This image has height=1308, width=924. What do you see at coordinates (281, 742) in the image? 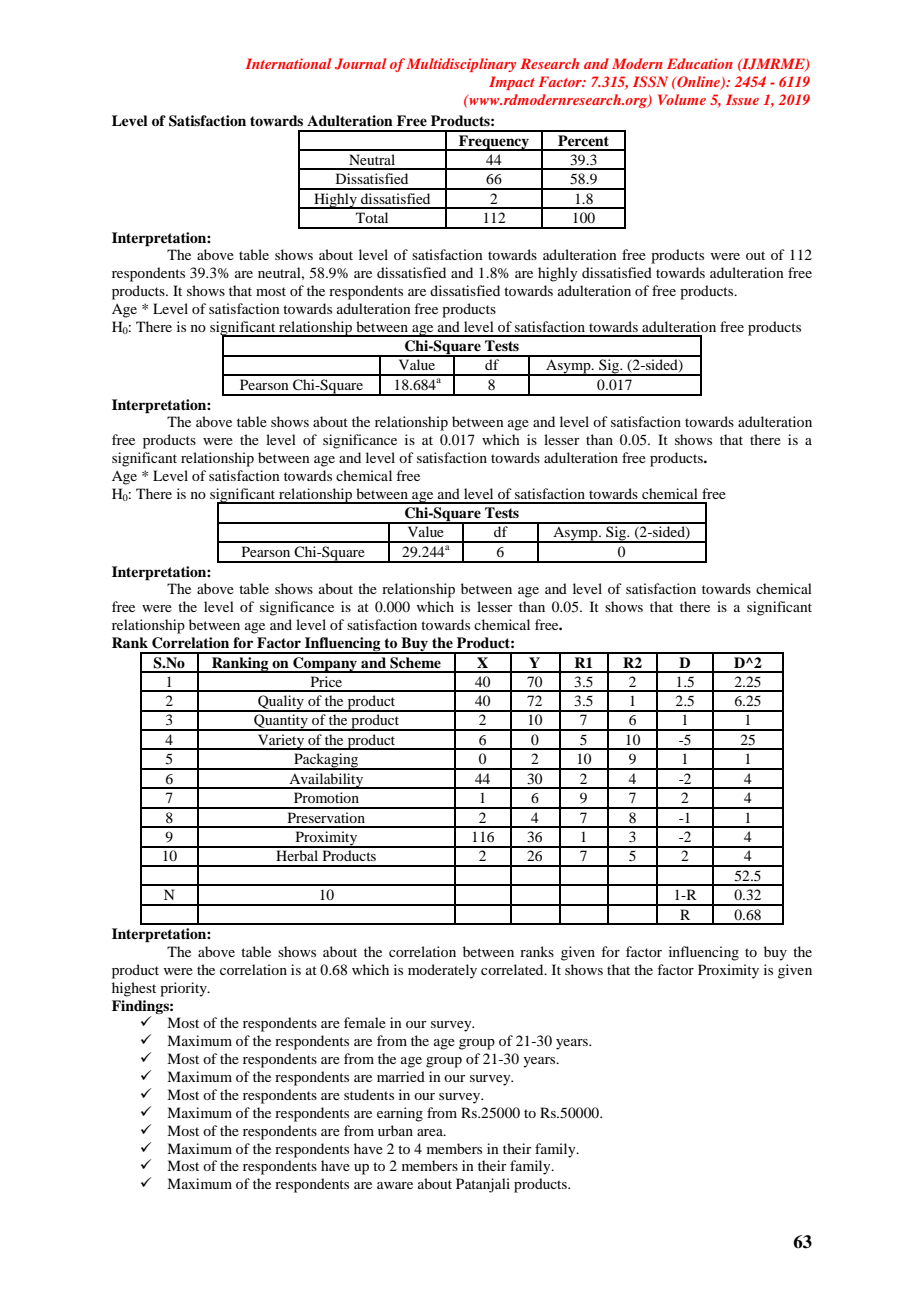
I see `Variety` at bounding box center [281, 742].
